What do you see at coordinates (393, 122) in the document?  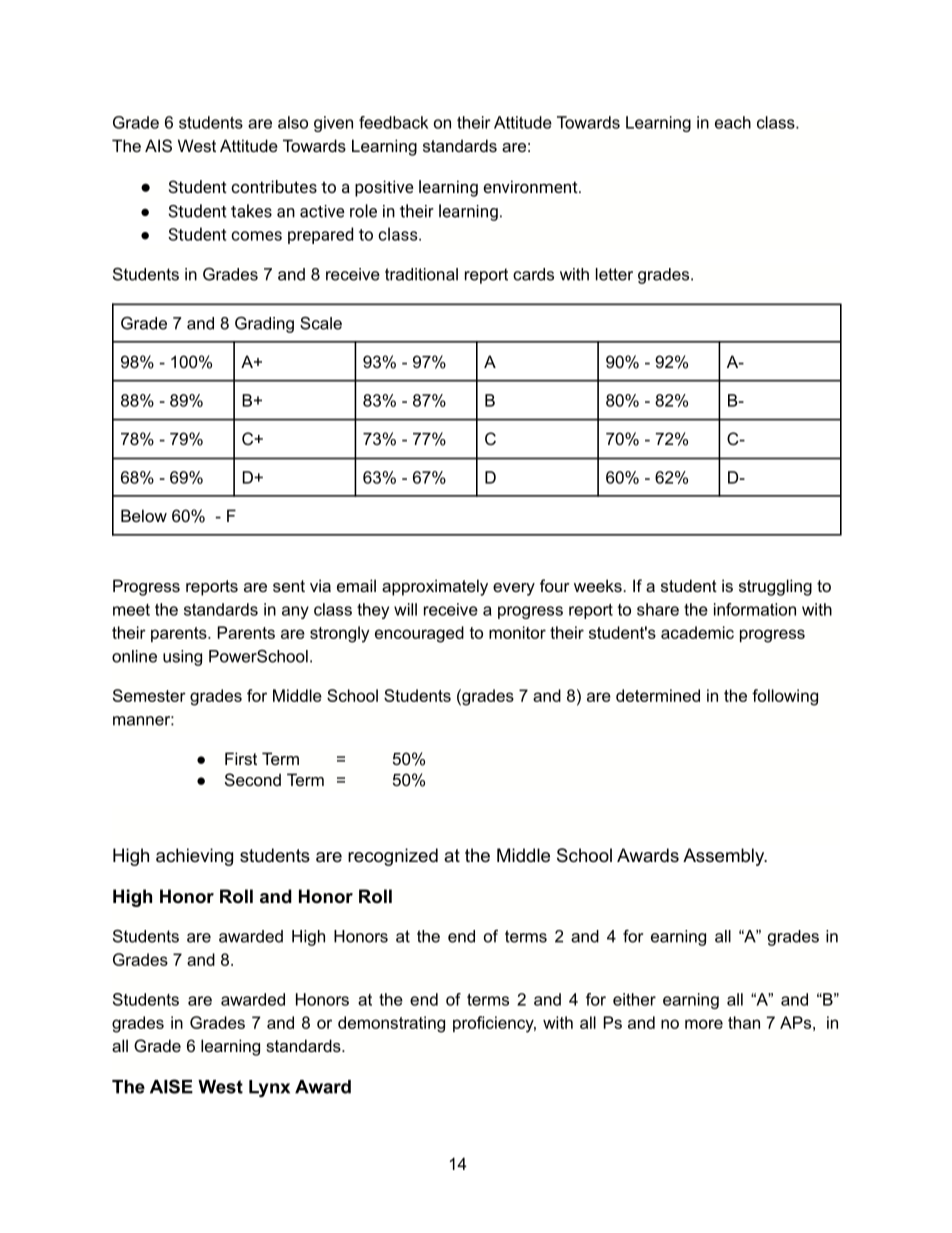 I see `feedback` at bounding box center [393, 122].
